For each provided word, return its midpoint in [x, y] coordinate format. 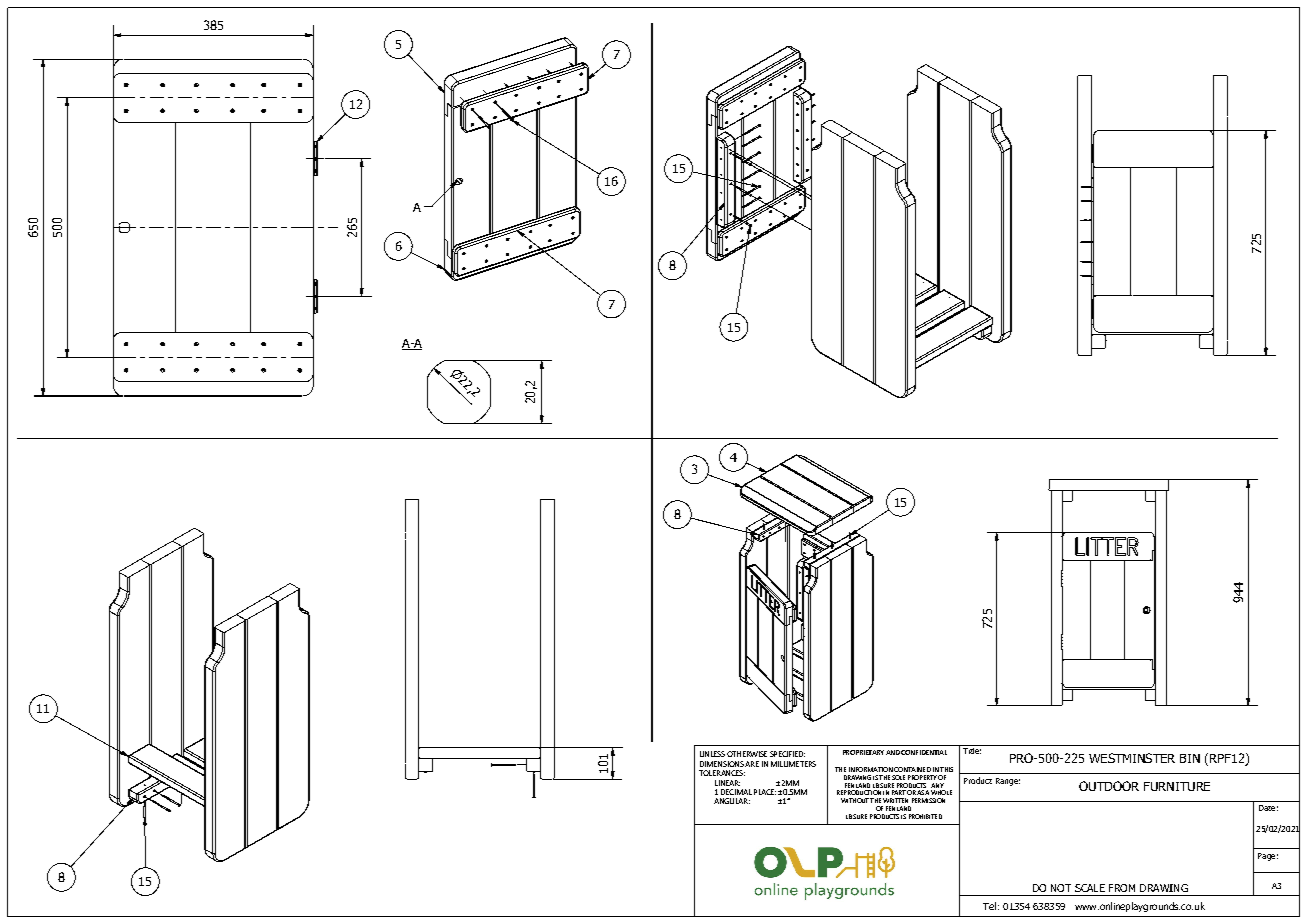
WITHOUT [855, 800]
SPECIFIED [787, 754]
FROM [1122, 888]
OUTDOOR [1109, 786]
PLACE [765, 792]
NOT [1061, 888]
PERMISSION [928, 800]
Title [971, 749]
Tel [989, 906]
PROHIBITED [925, 816]
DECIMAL [736, 792]
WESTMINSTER [1132, 758]
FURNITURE [1177, 786]
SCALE [1090, 888]
